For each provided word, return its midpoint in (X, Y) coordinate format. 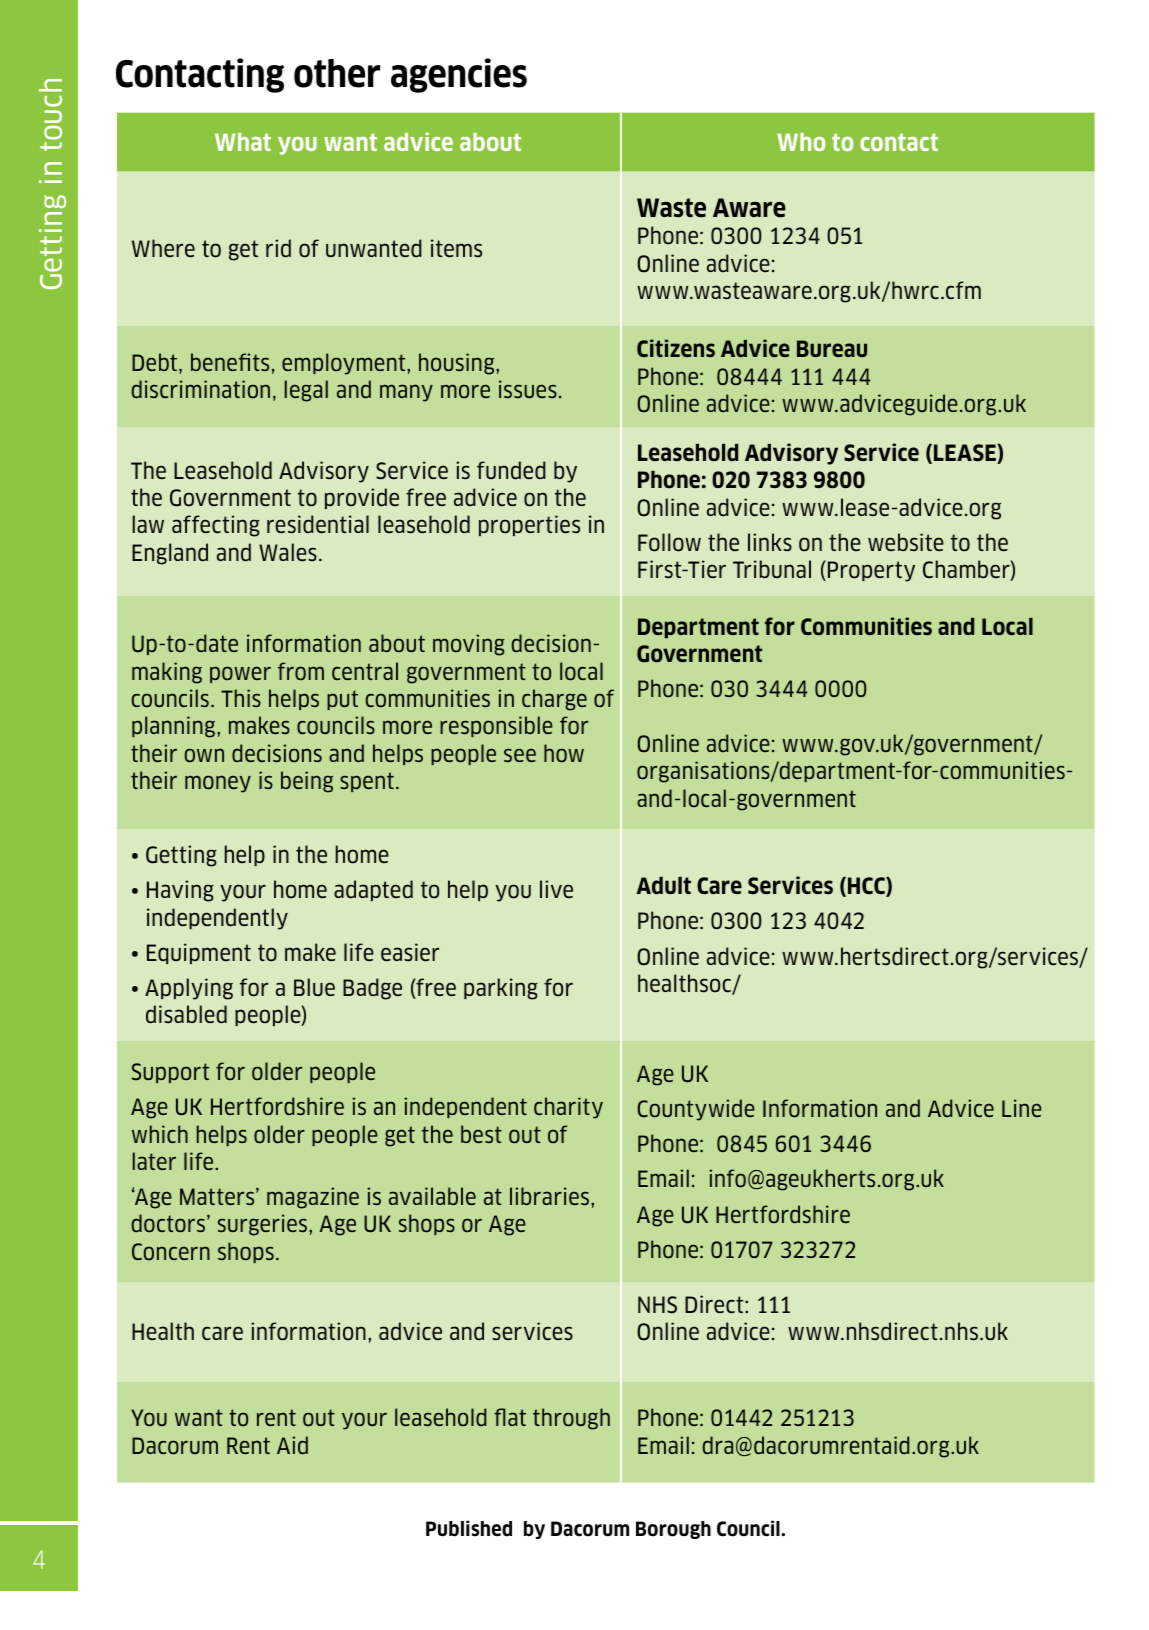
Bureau (832, 348)
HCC (867, 887)
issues (528, 389)
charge (554, 700)
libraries (551, 1196)
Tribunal (772, 569)
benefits (230, 362)
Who (801, 142)
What (243, 142)
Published (469, 1528)
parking (501, 989)
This (241, 698)
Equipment (199, 953)
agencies (459, 75)
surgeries (264, 1225)
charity (568, 1108)
